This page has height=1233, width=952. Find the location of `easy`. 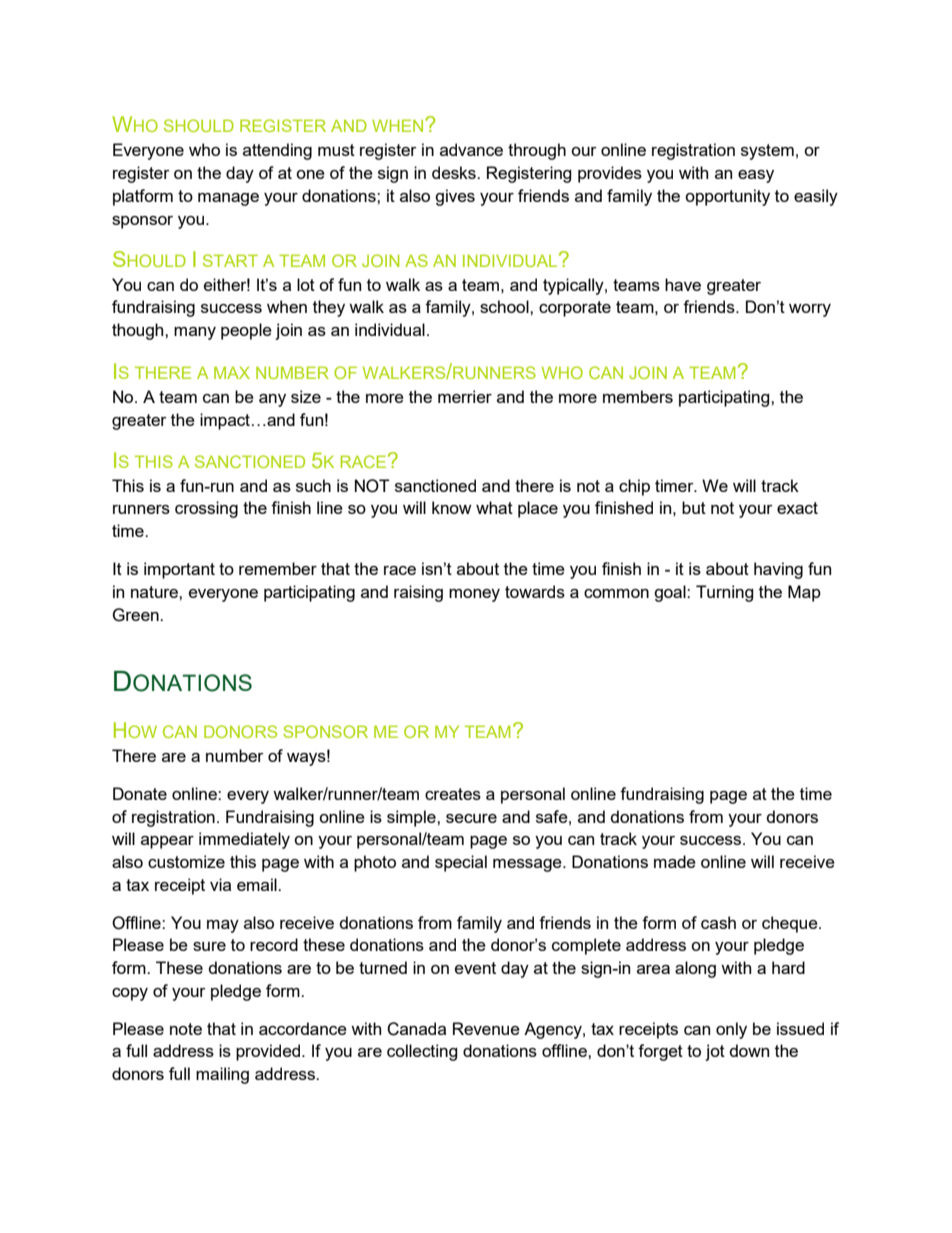

easy is located at coordinates (756, 176).
